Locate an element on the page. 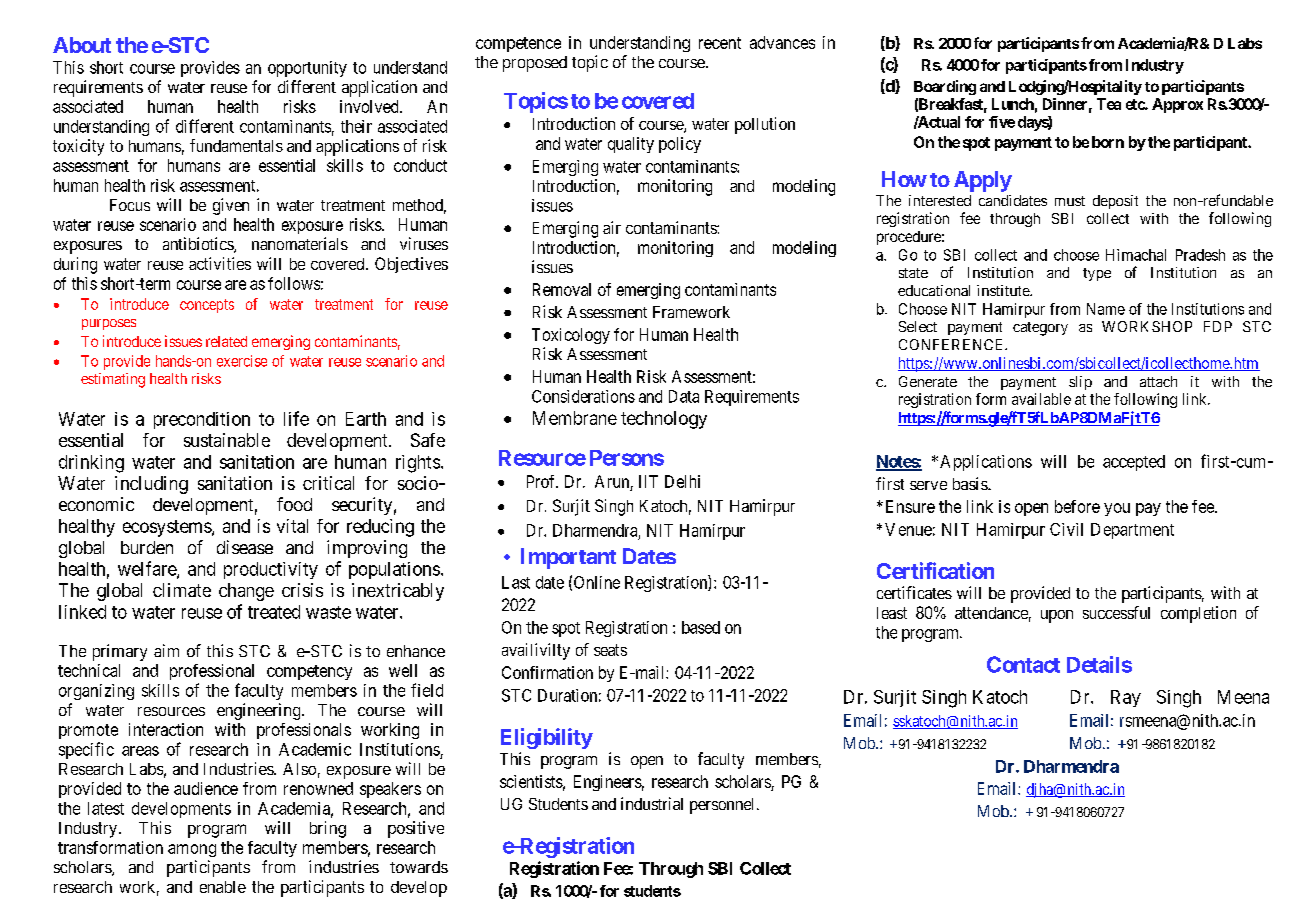 The height and width of the document is (924, 1309). related is located at coordinates (226, 341).
